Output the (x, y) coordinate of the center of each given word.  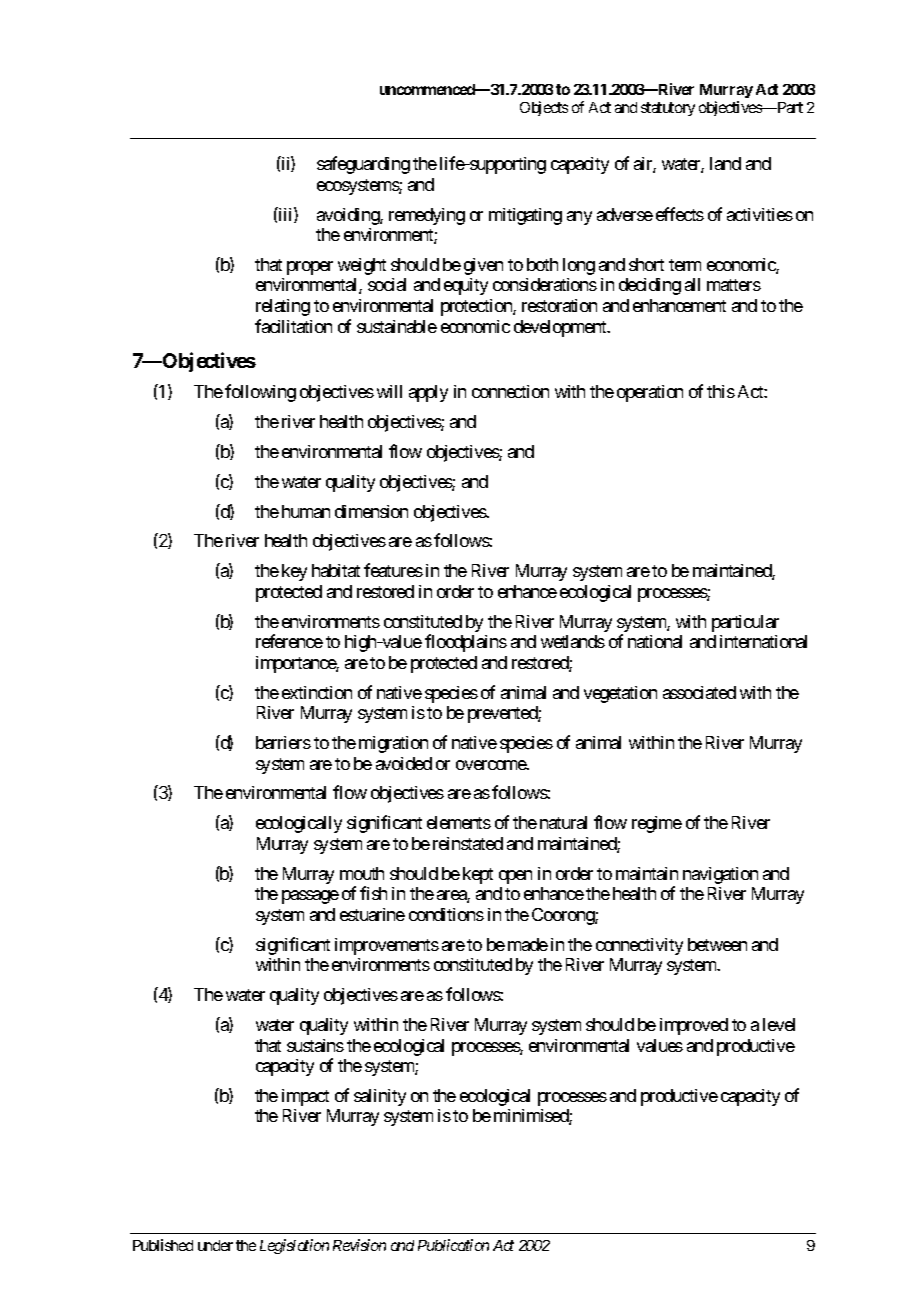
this (721, 391)
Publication (453, 1245)
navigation (720, 875)
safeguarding (363, 165)
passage (310, 897)
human (306, 511)
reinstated (468, 843)
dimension (371, 511)
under (215, 1245)
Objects (544, 108)
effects (680, 214)
